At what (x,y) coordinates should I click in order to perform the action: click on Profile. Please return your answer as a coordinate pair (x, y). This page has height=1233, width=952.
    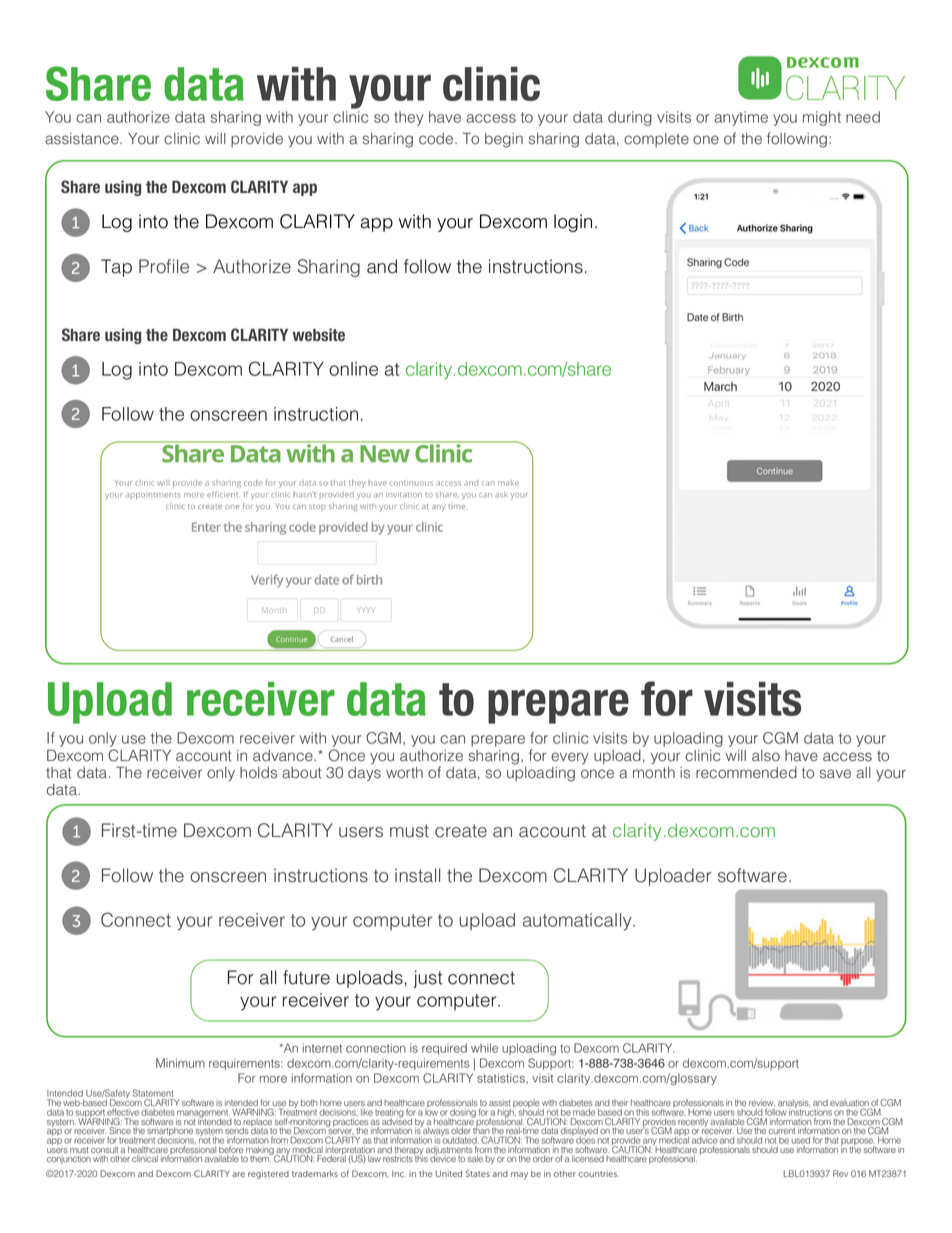
    Looking at the image, I should click on (164, 266).
